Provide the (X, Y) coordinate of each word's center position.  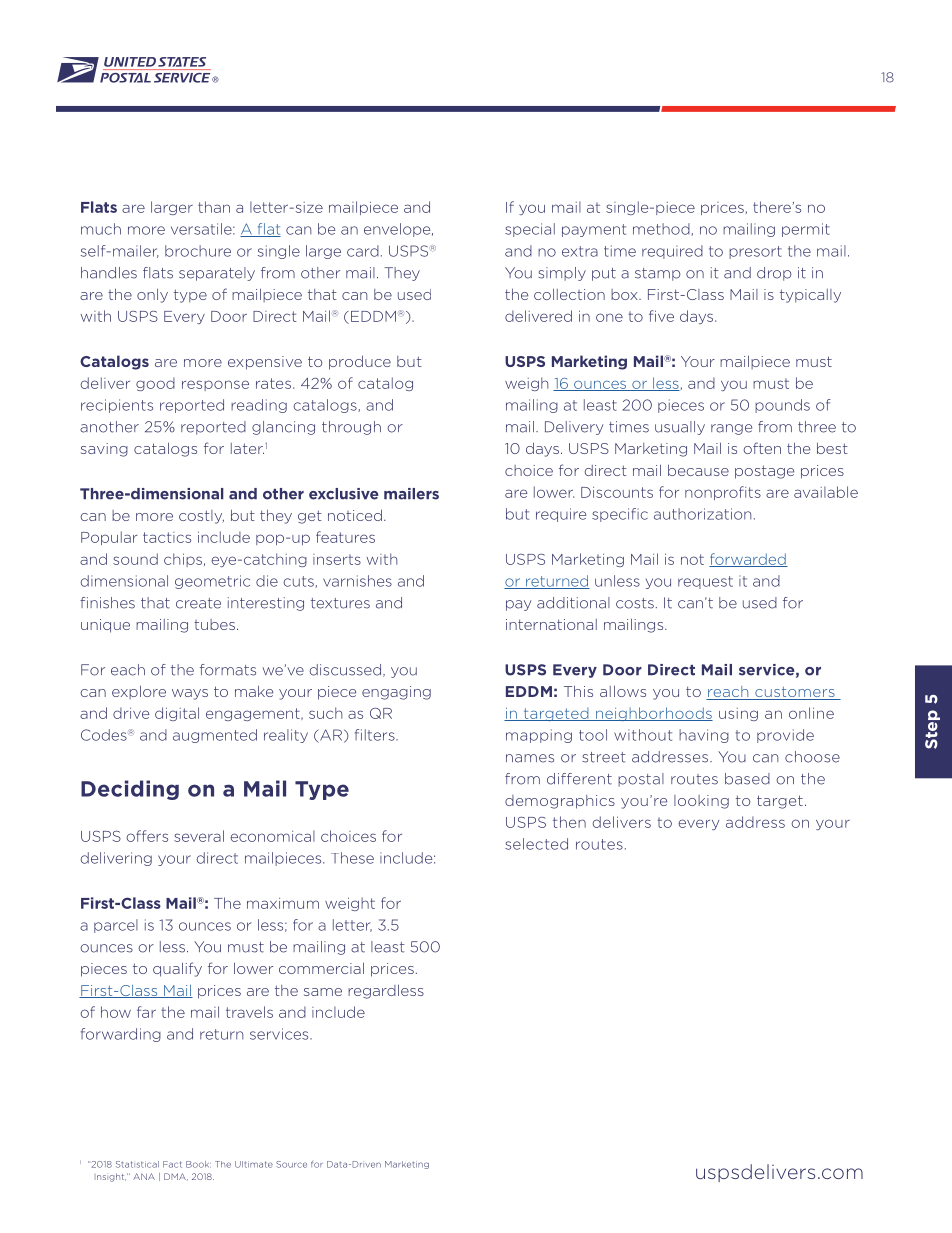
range (731, 429)
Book (198, 1164)
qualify (177, 969)
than (214, 207)
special (530, 230)
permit (806, 230)
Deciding (130, 790)
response (215, 385)
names (530, 758)
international (551, 624)
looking (701, 802)
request (705, 582)
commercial (321, 968)
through (351, 428)
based (747, 779)
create (198, 603)
